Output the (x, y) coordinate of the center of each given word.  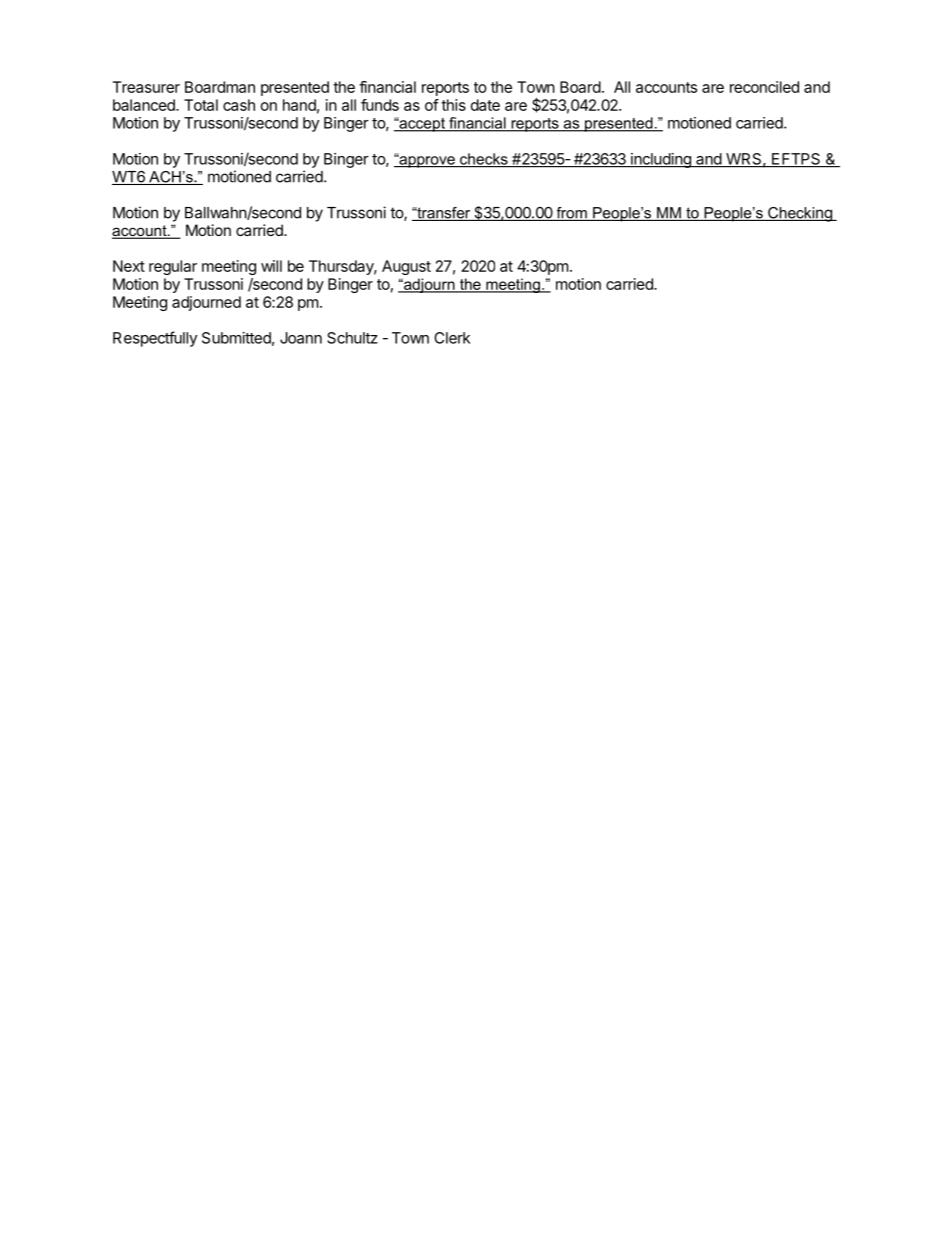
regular (173, 267)
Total (201, 105)
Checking (800, 214)
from (571, 214)
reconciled (764, 87)
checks (484, 160)
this (453, 105)
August (406, 267)
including (661, 160)
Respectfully (155, 339)
